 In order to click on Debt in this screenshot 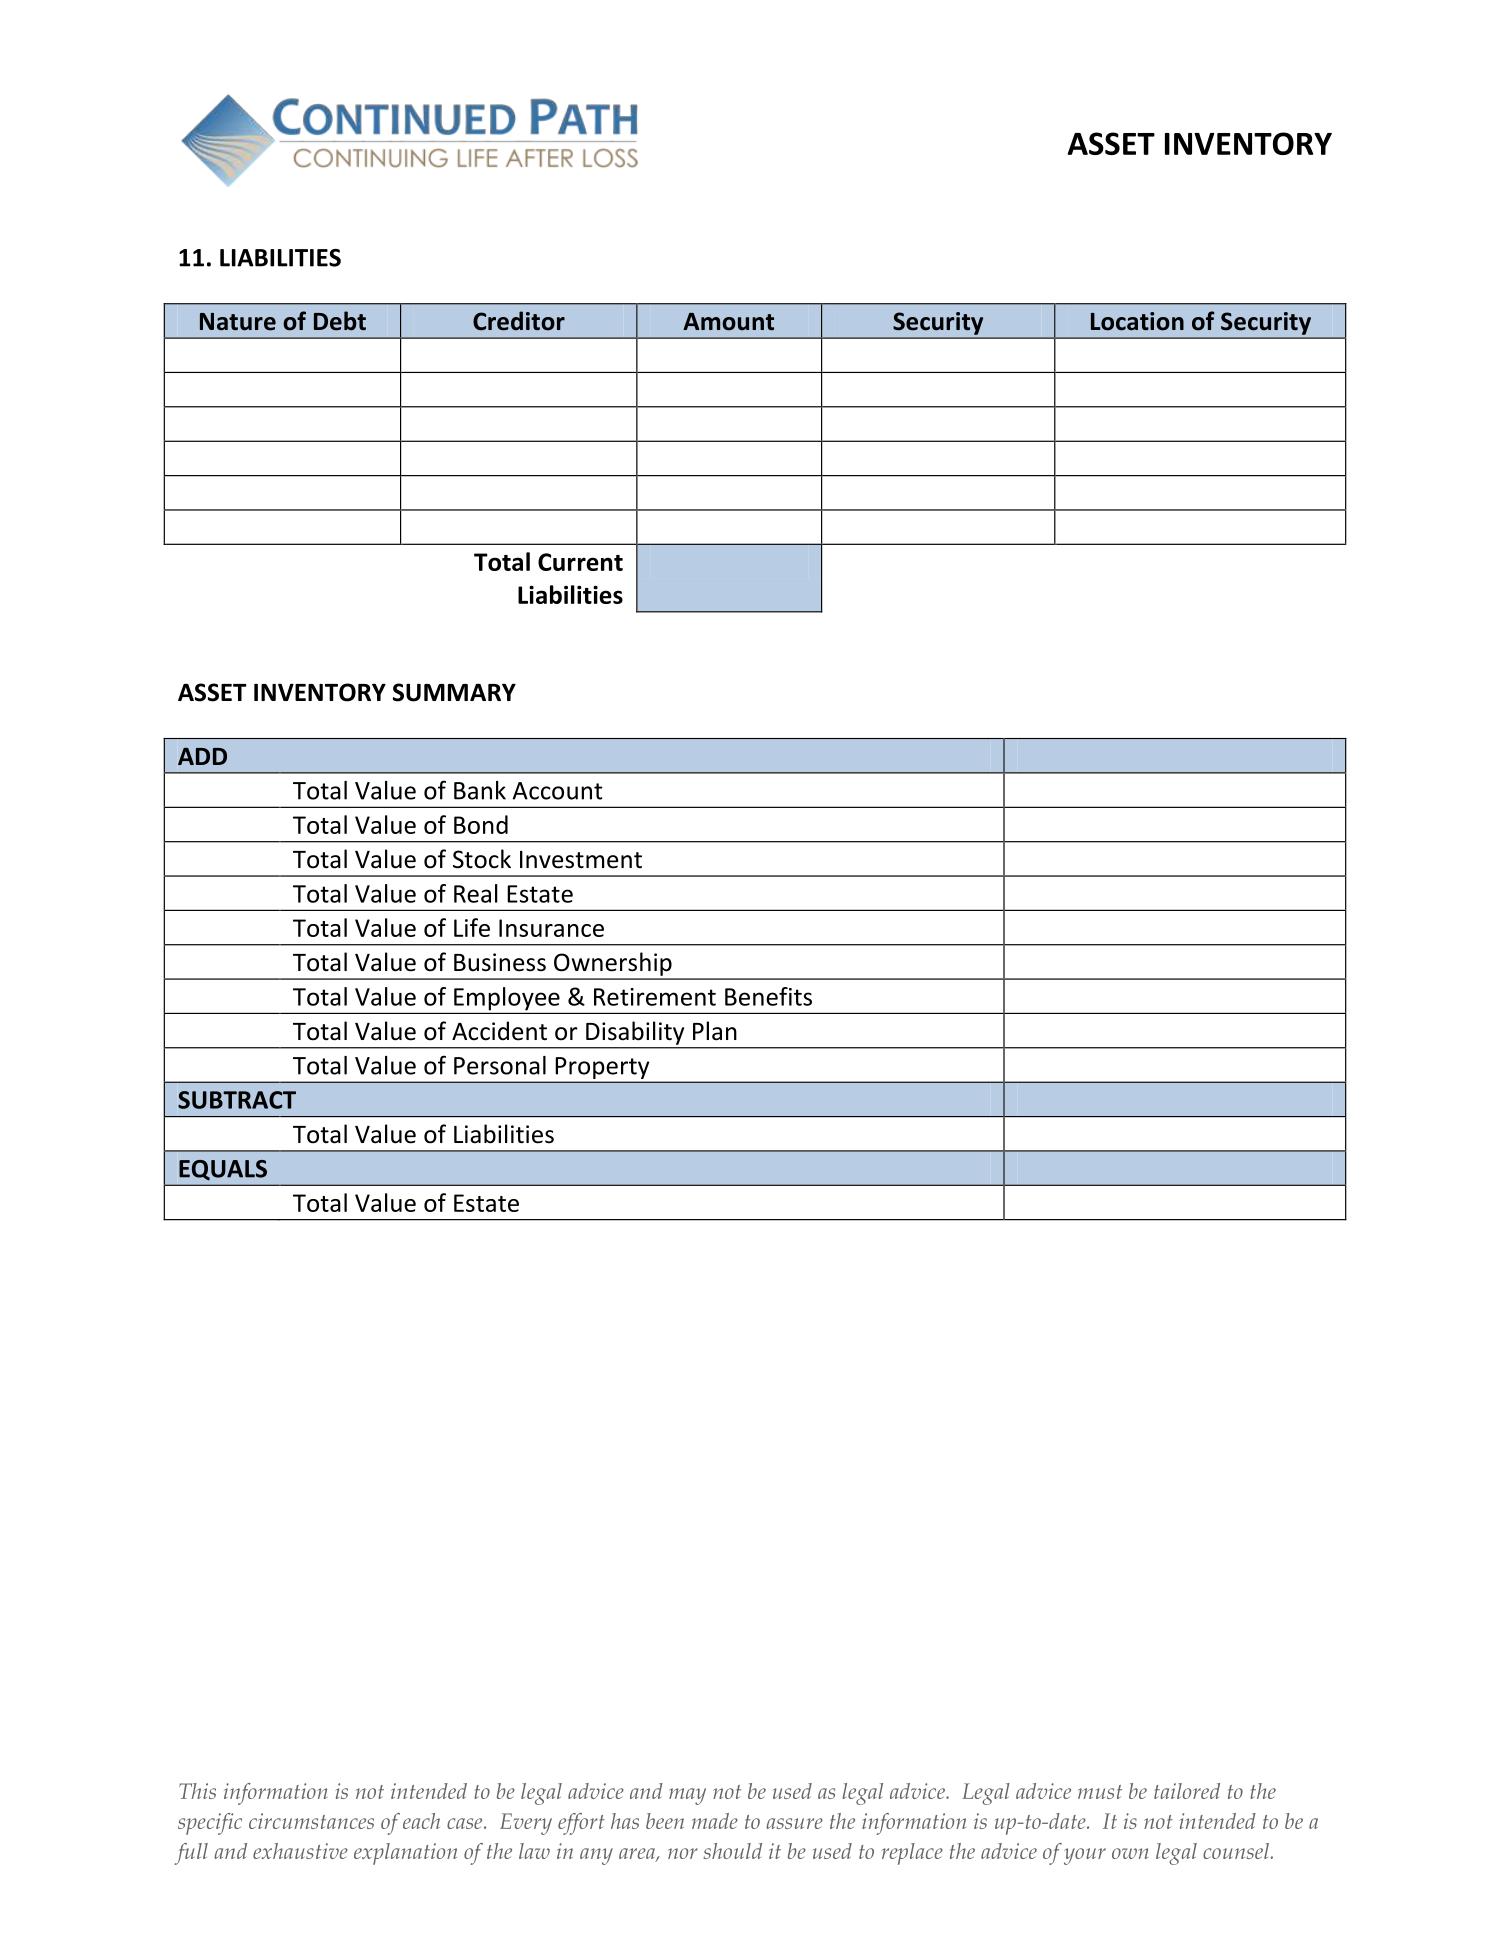, I will do `click(340, 321)`.
